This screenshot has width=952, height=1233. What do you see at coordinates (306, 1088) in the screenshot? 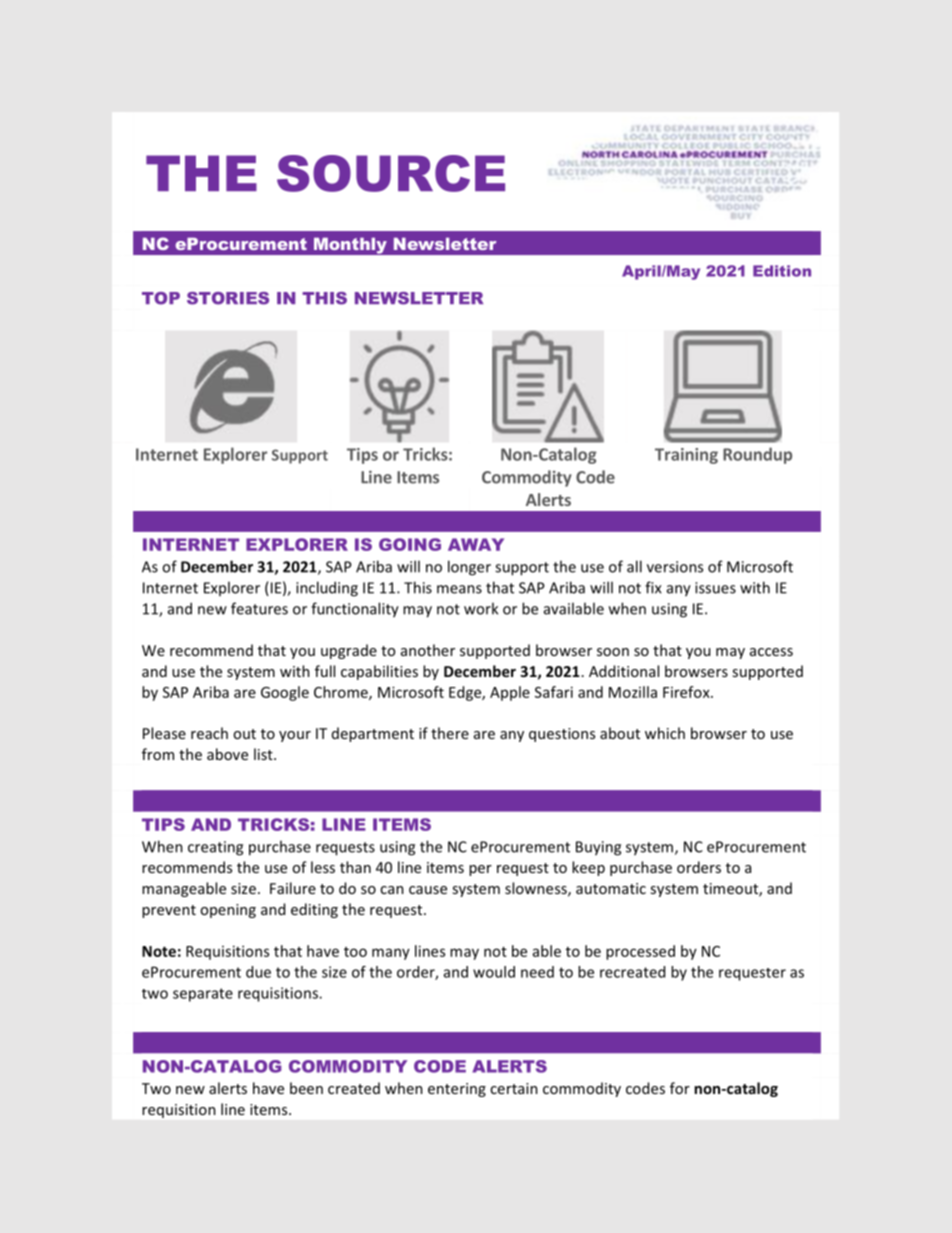
I see `been` at bounding box center [306, 1088].
